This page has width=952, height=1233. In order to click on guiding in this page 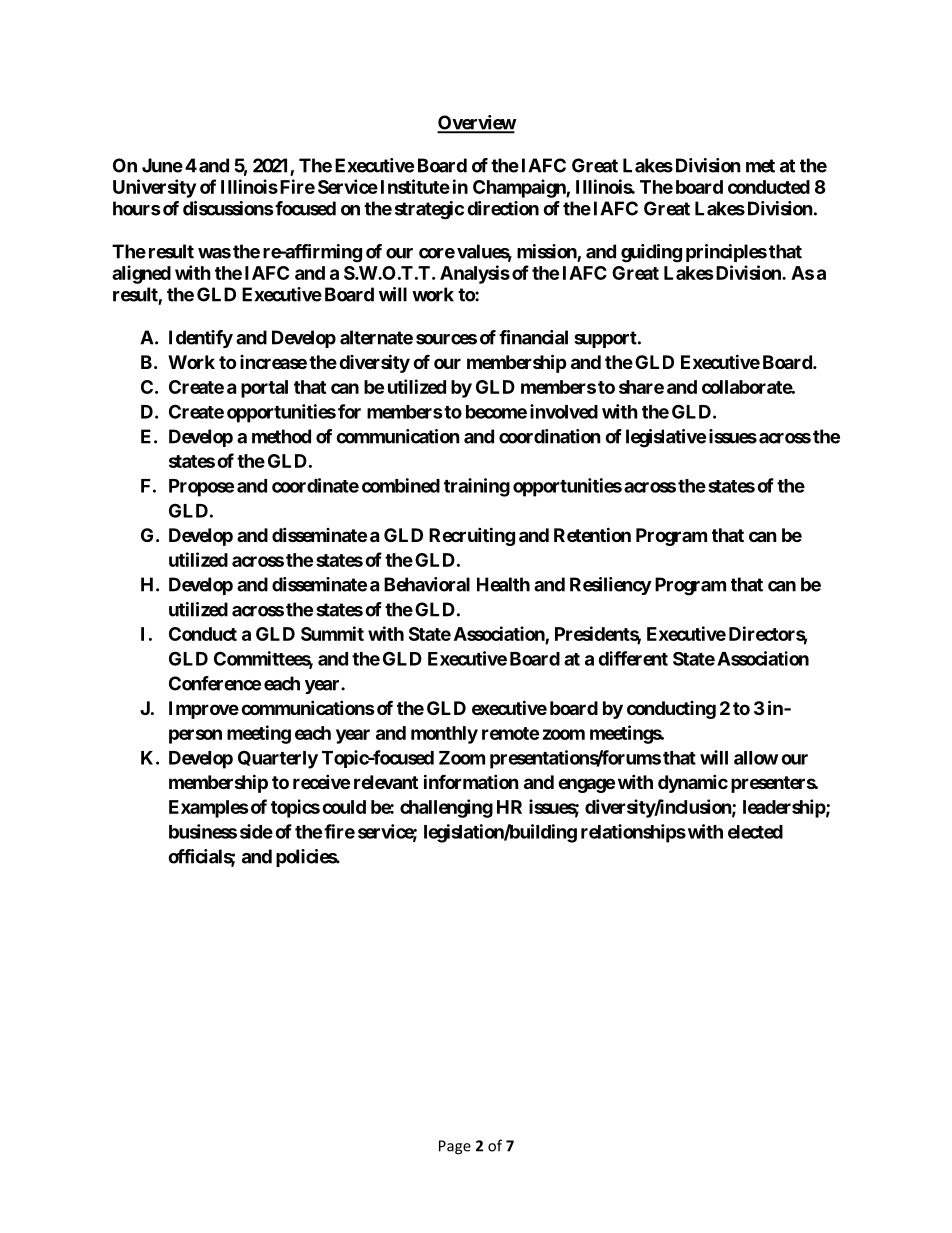, I will do `click(651, 253)`.
